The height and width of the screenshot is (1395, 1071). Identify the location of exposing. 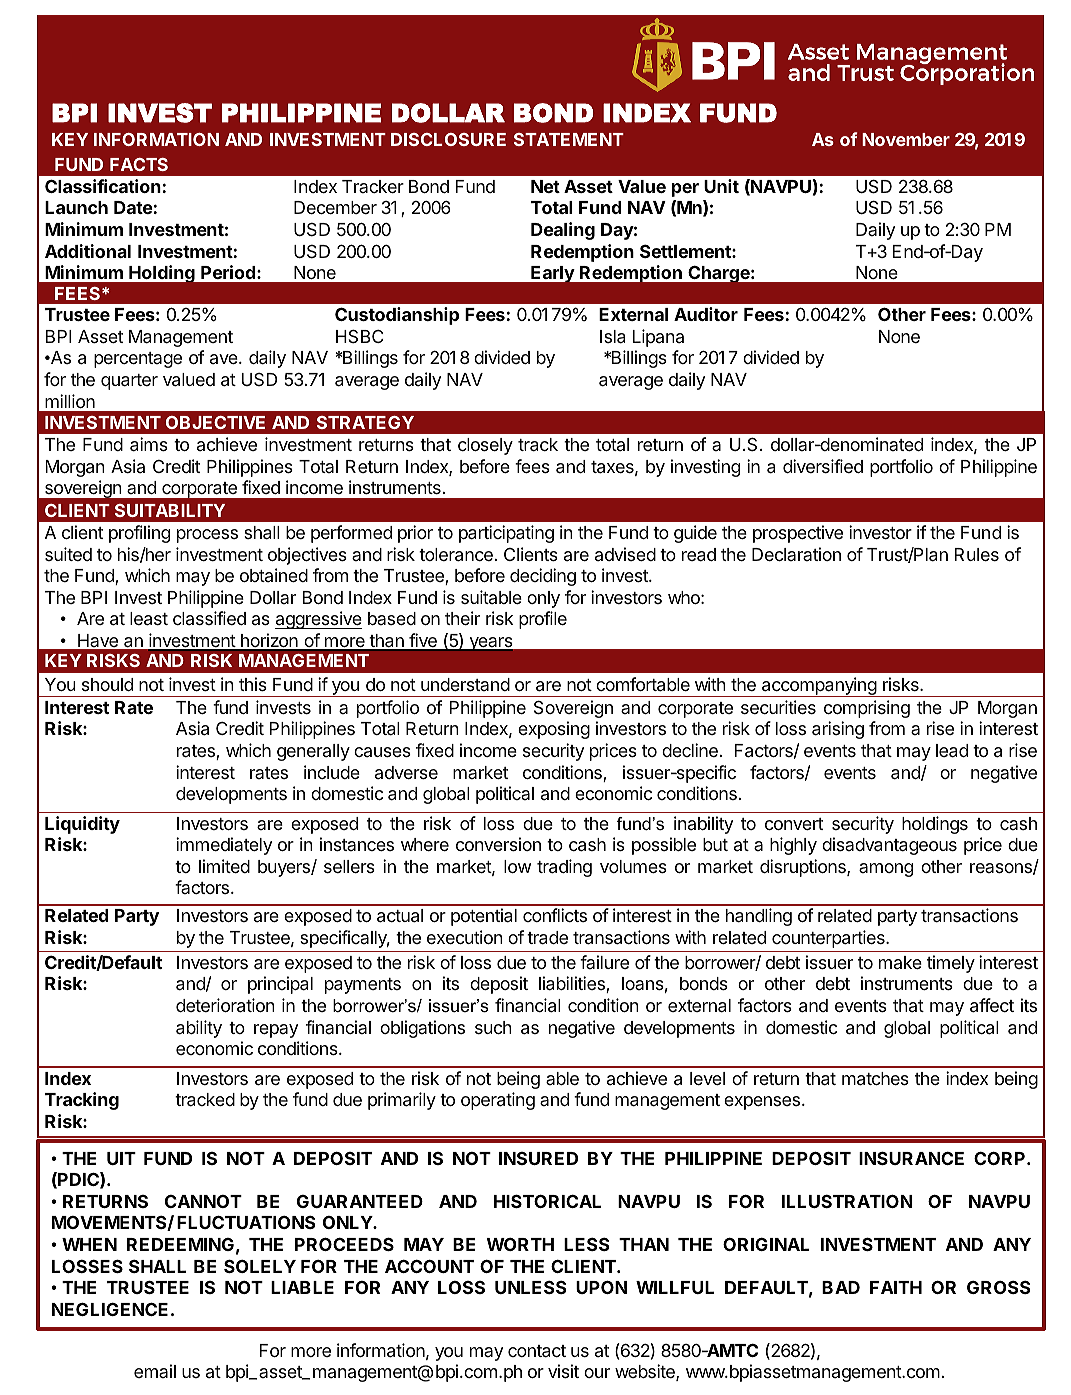
(554, 730).
